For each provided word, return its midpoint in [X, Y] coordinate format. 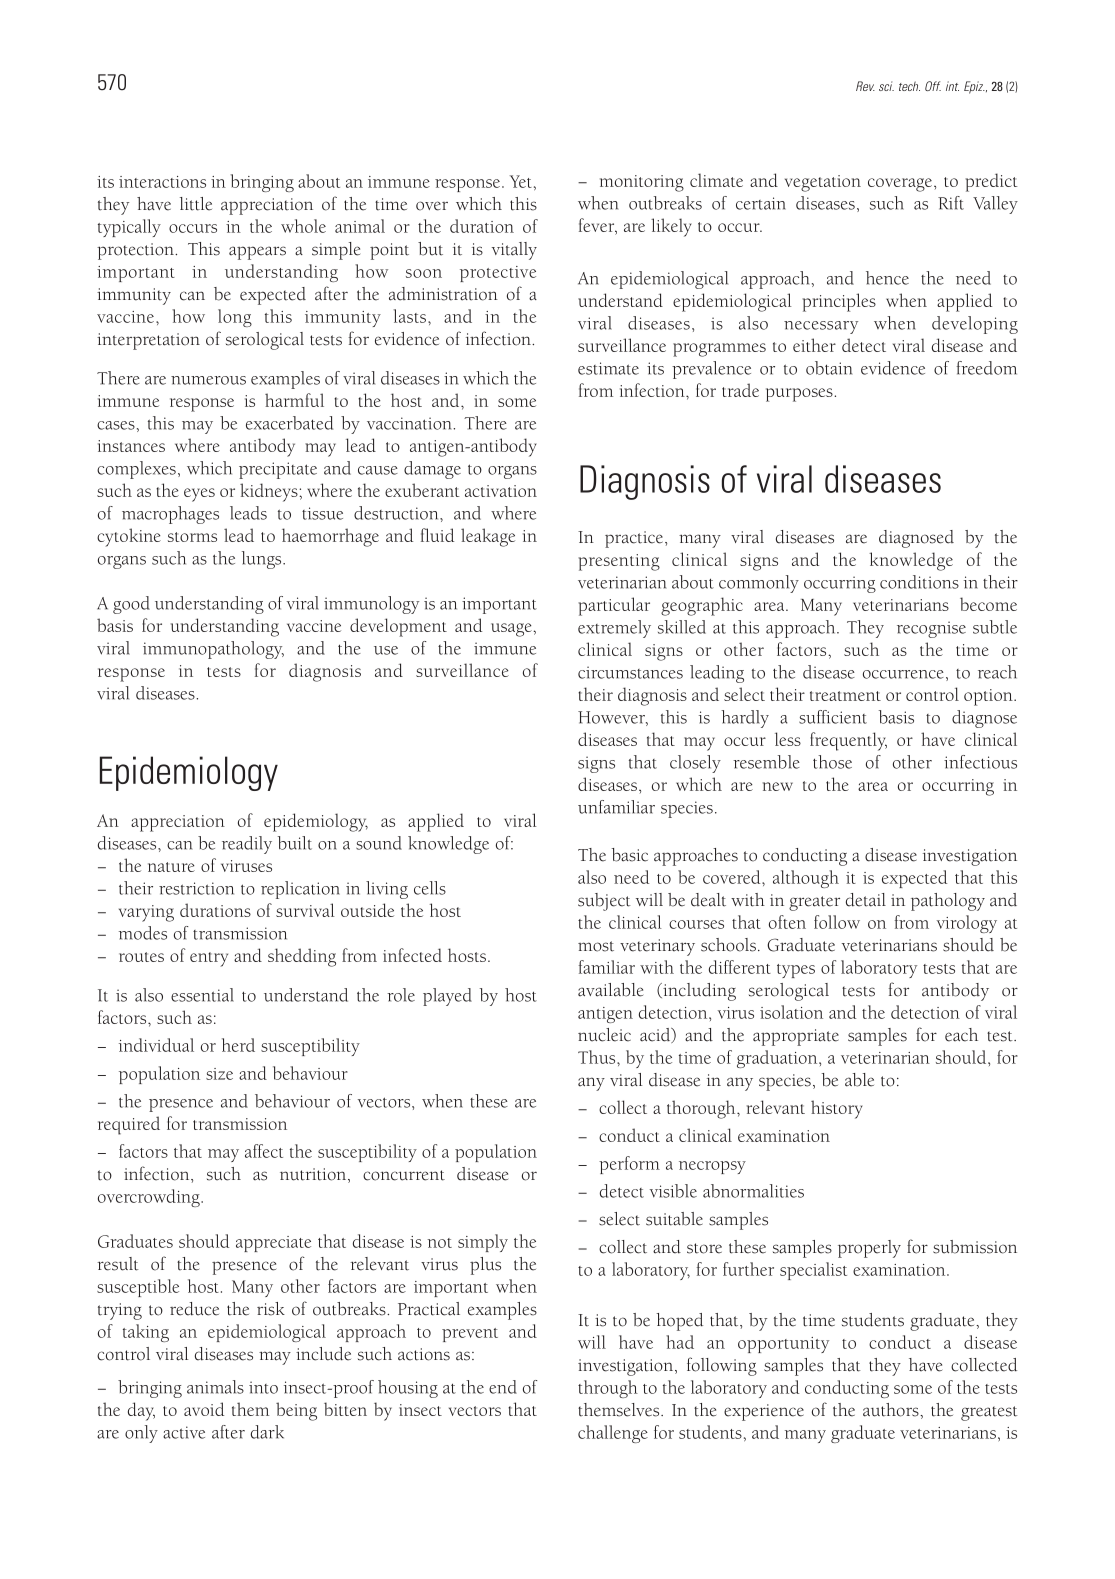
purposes [800, 395]
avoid [204, 1409]
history [837, 1109]
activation [501, 491]
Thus [598, 1057]
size [219, 1074]
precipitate [278, 470]
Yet [521, 181]
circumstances [630, 672]
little [196, 204]
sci [886, 86]
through [608, 1389]
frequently [848, 741]
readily [247, 845]
